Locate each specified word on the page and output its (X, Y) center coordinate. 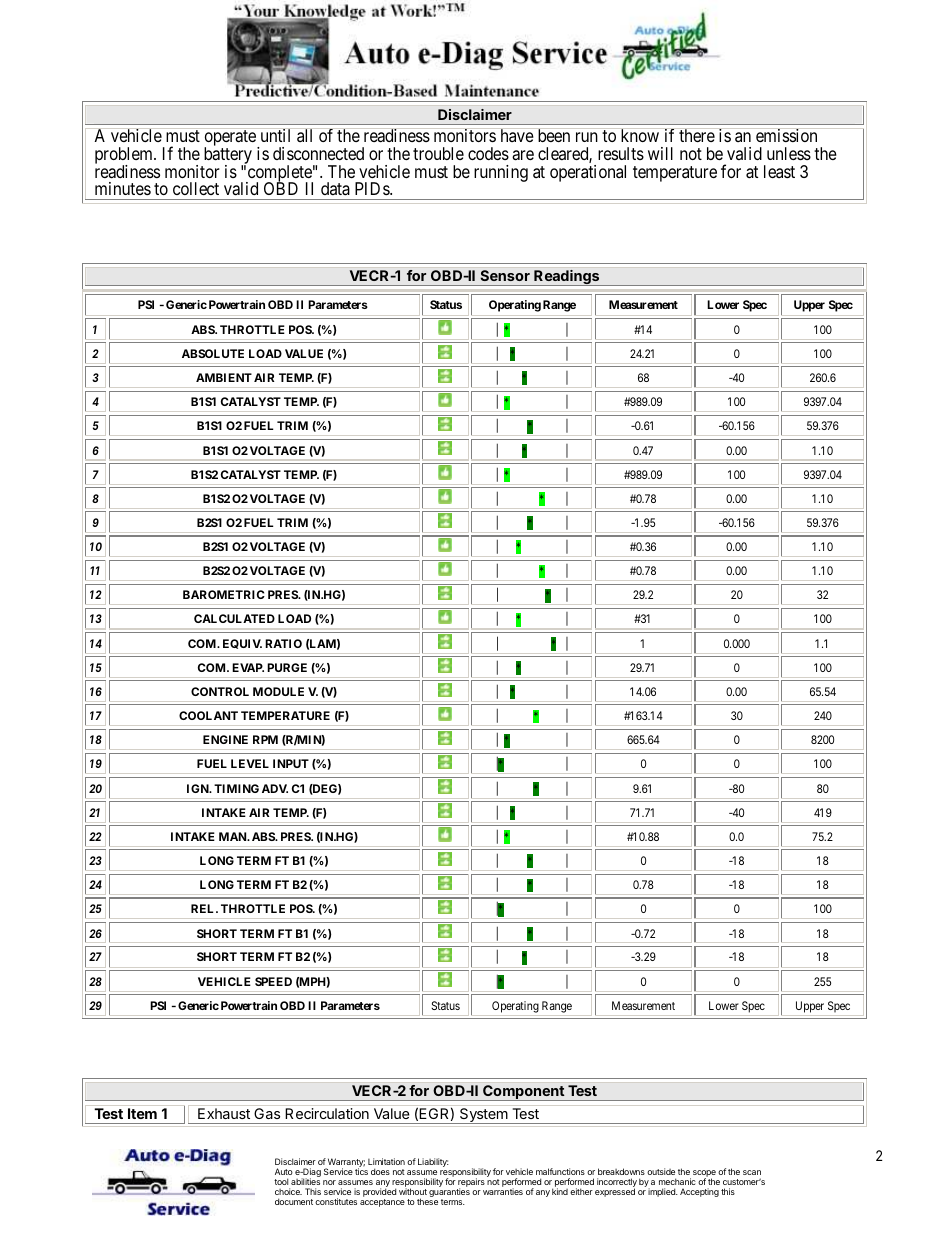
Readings (567, 278)
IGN (199, 788)
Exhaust (224, 1113)
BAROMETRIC (224, 594)
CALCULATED (234, 618)
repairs (471, 1184)
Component (523, 1093)
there (696, 135)
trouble (438, 153)
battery (226, 157)
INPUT (291, 763)
